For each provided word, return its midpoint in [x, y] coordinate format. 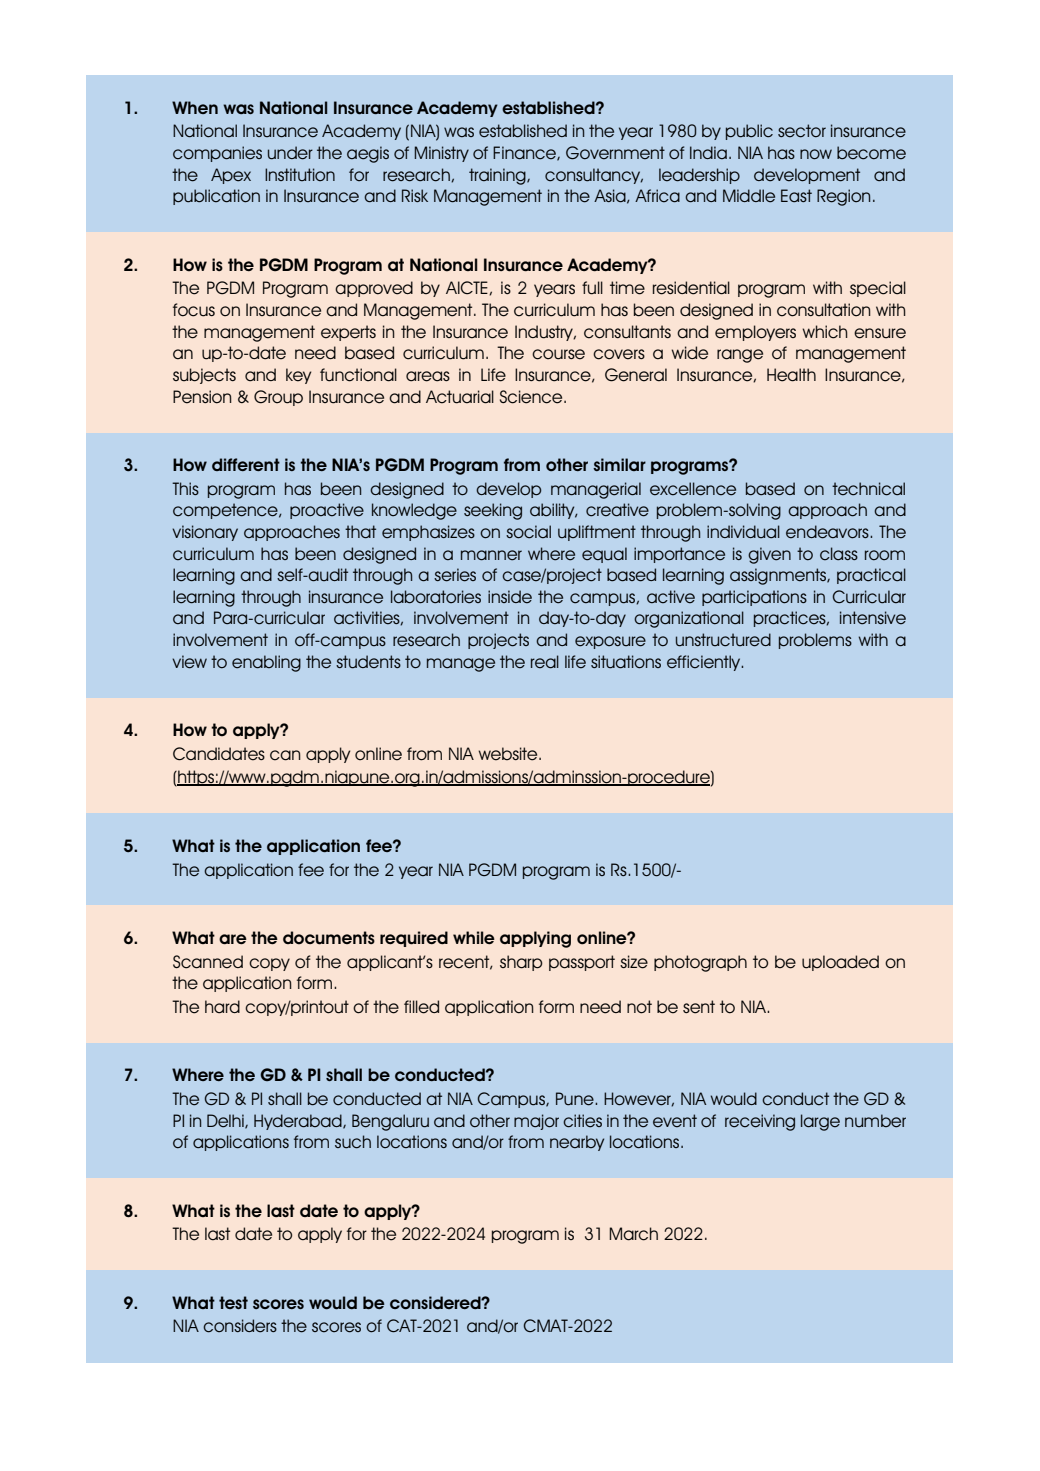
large [820, 1122]
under [290, 153]
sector [802, 131]
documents [329, 938]
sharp [521, 963]
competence [226, 511]
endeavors [828, 532]
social [528, 532]
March [633, 1234]
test [233, 1302]
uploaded [840, 963]
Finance [525, 153]
